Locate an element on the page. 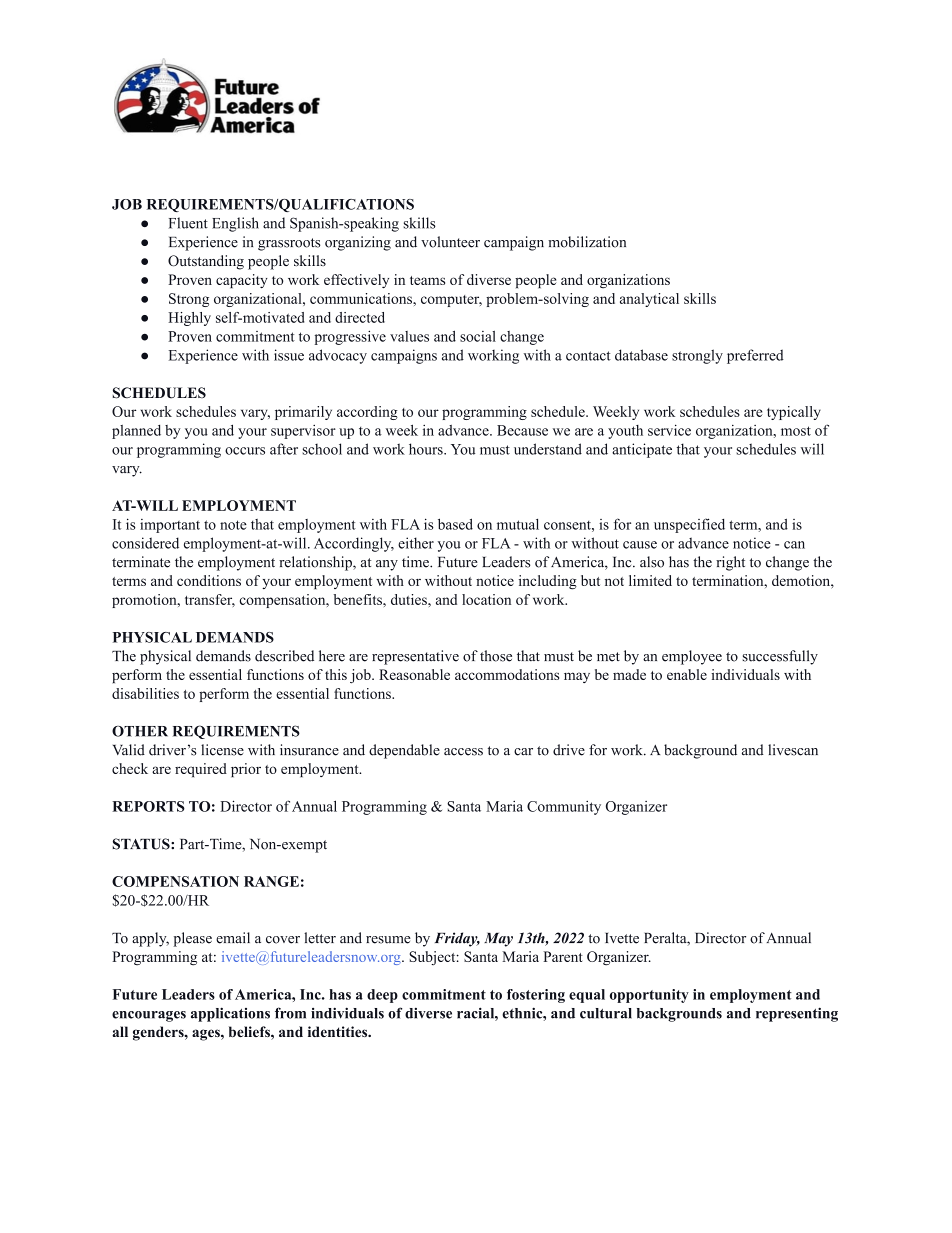  unspecified is located at coordinates (689, 525).
